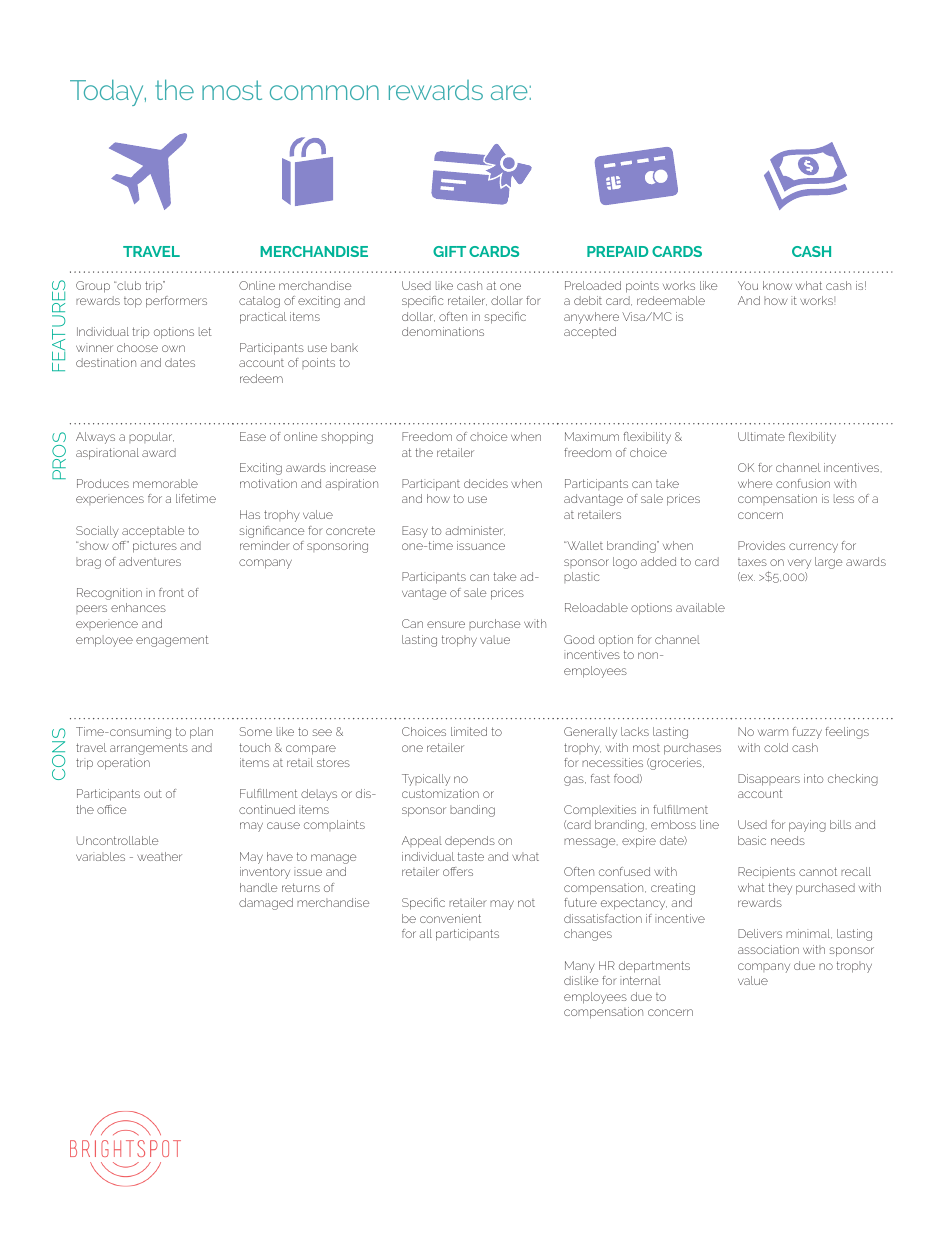 The width and height of the document is (952, 1233). What do you see at coordinates (108, 92) in the document?
I see `Today` at bounding box center [108, 92].
